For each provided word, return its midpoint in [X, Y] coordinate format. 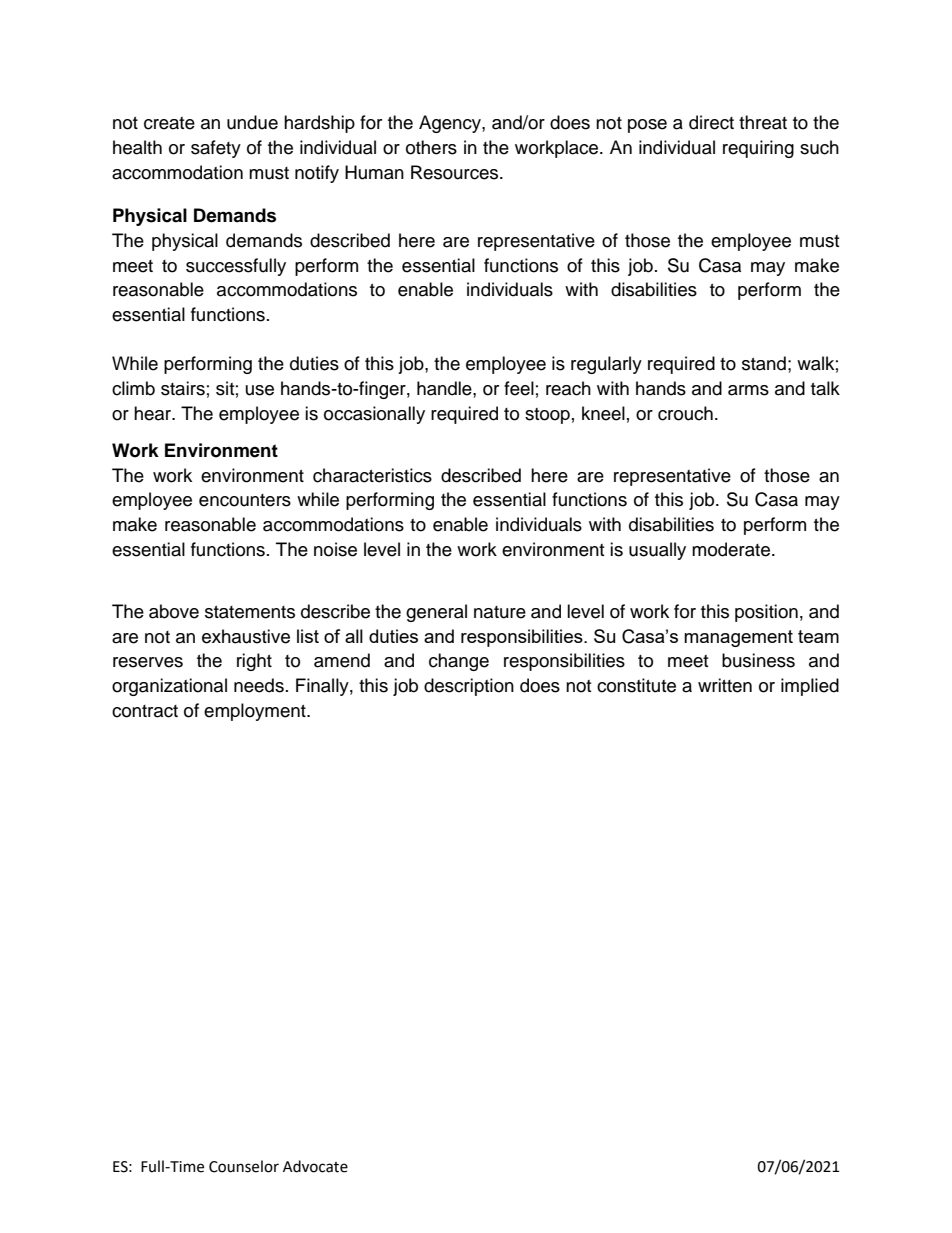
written [725, 685]
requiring [758, 149]
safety [216, 149]
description [469, 687]
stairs [183, 388]
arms [748, 390]
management [738, 638]
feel [519, 388]
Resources [456, 172]
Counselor [244, 1166]
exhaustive [246, 636]
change [459, 662]
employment [256, 712]
